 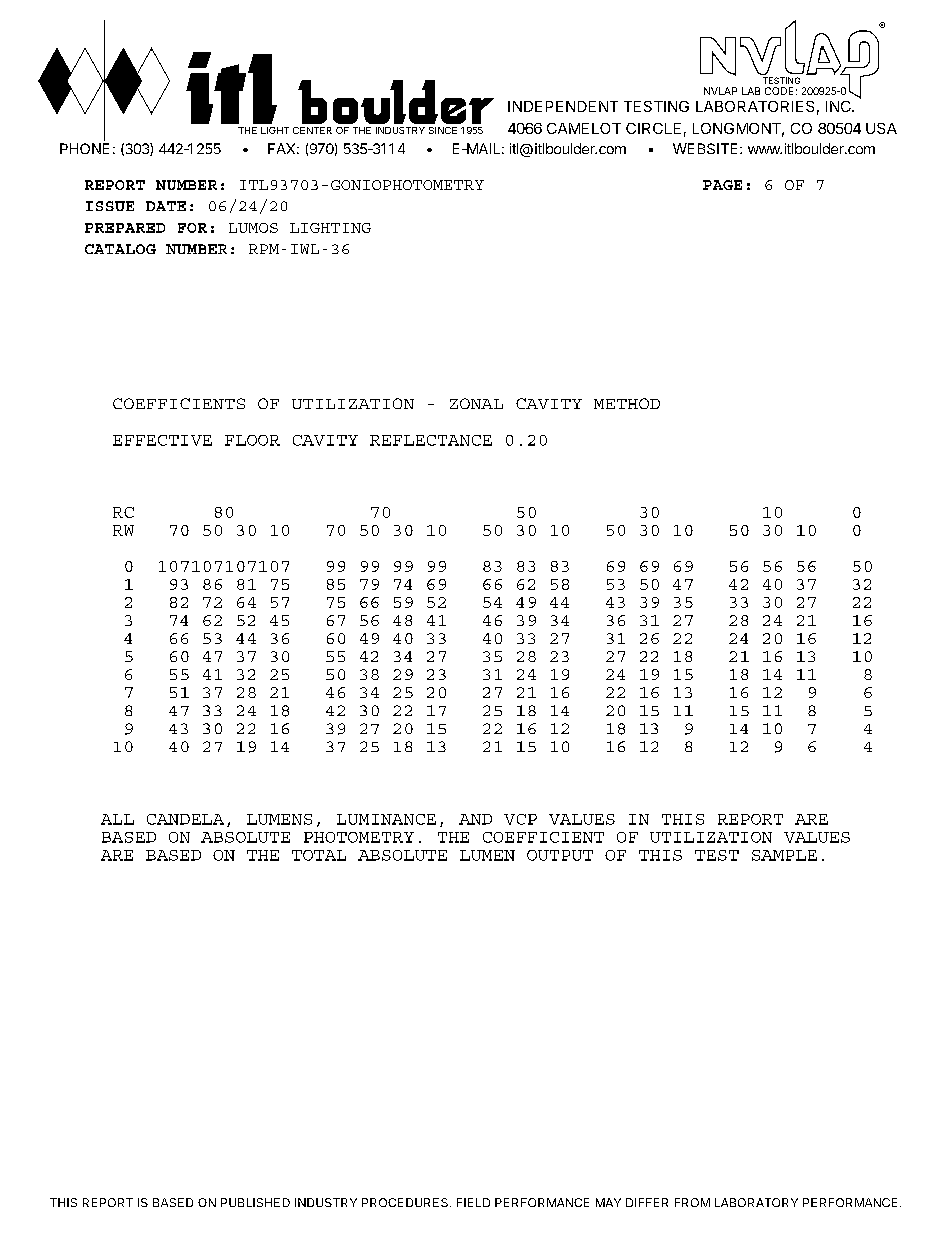 I want to click on INDEPENDENT, so click(x=563, y=106).
